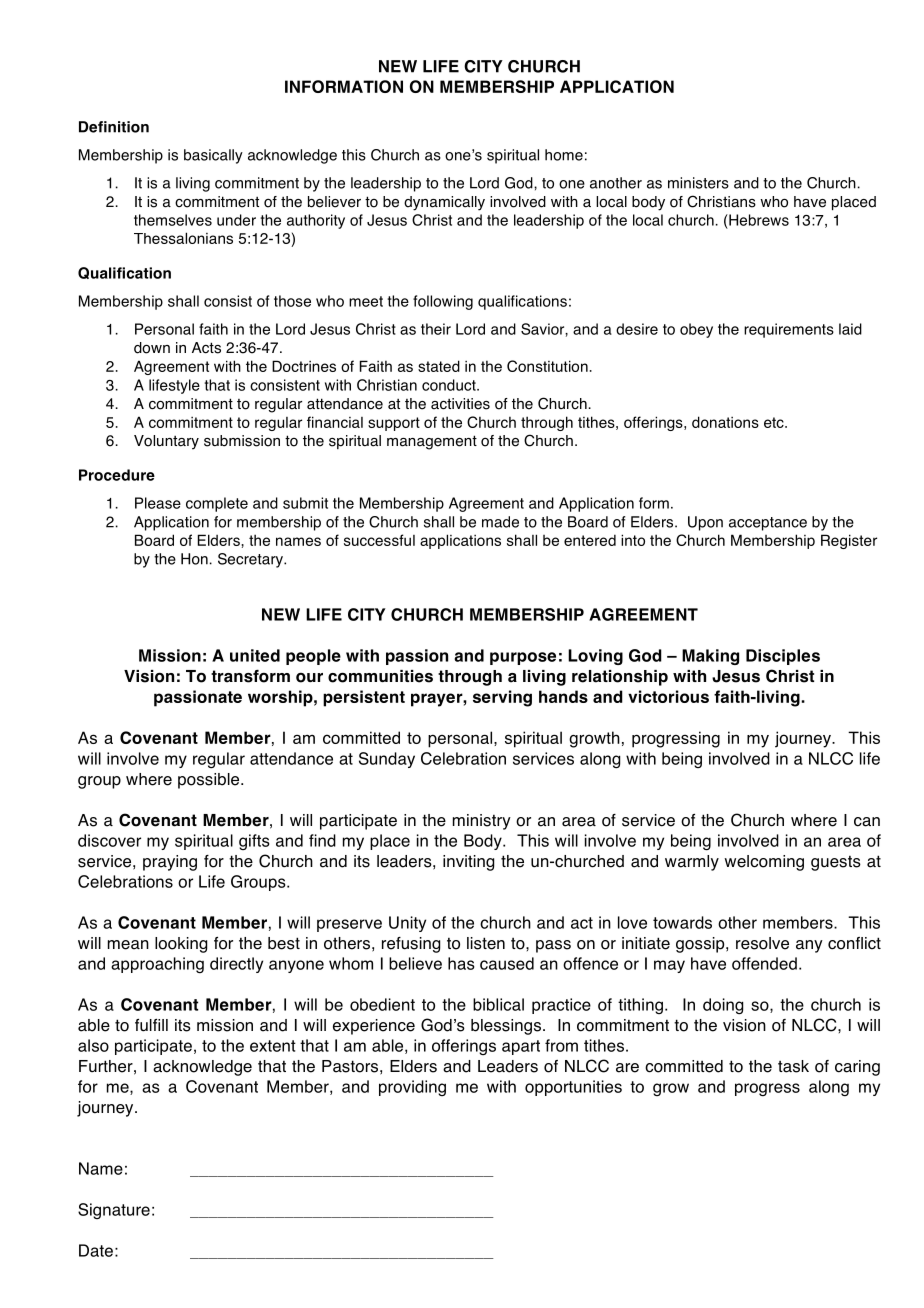 This screenshot has height=1308, width=924. What do you see at coordinates (213, 156) in the screenshot?
I see `basically` at bounding box center [213, 156].
